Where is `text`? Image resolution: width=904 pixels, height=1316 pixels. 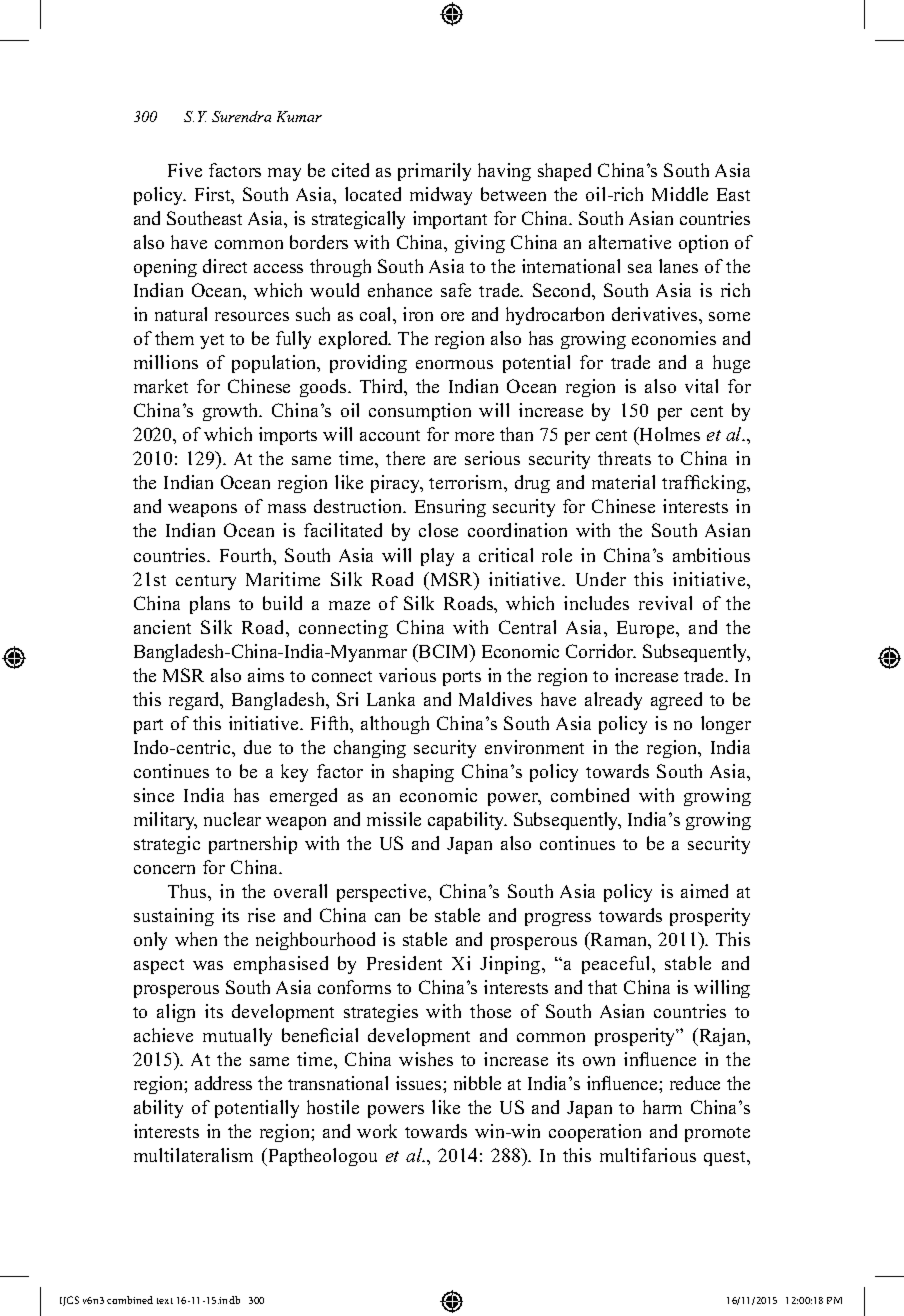
text is located at coordinates (165, 1301).
